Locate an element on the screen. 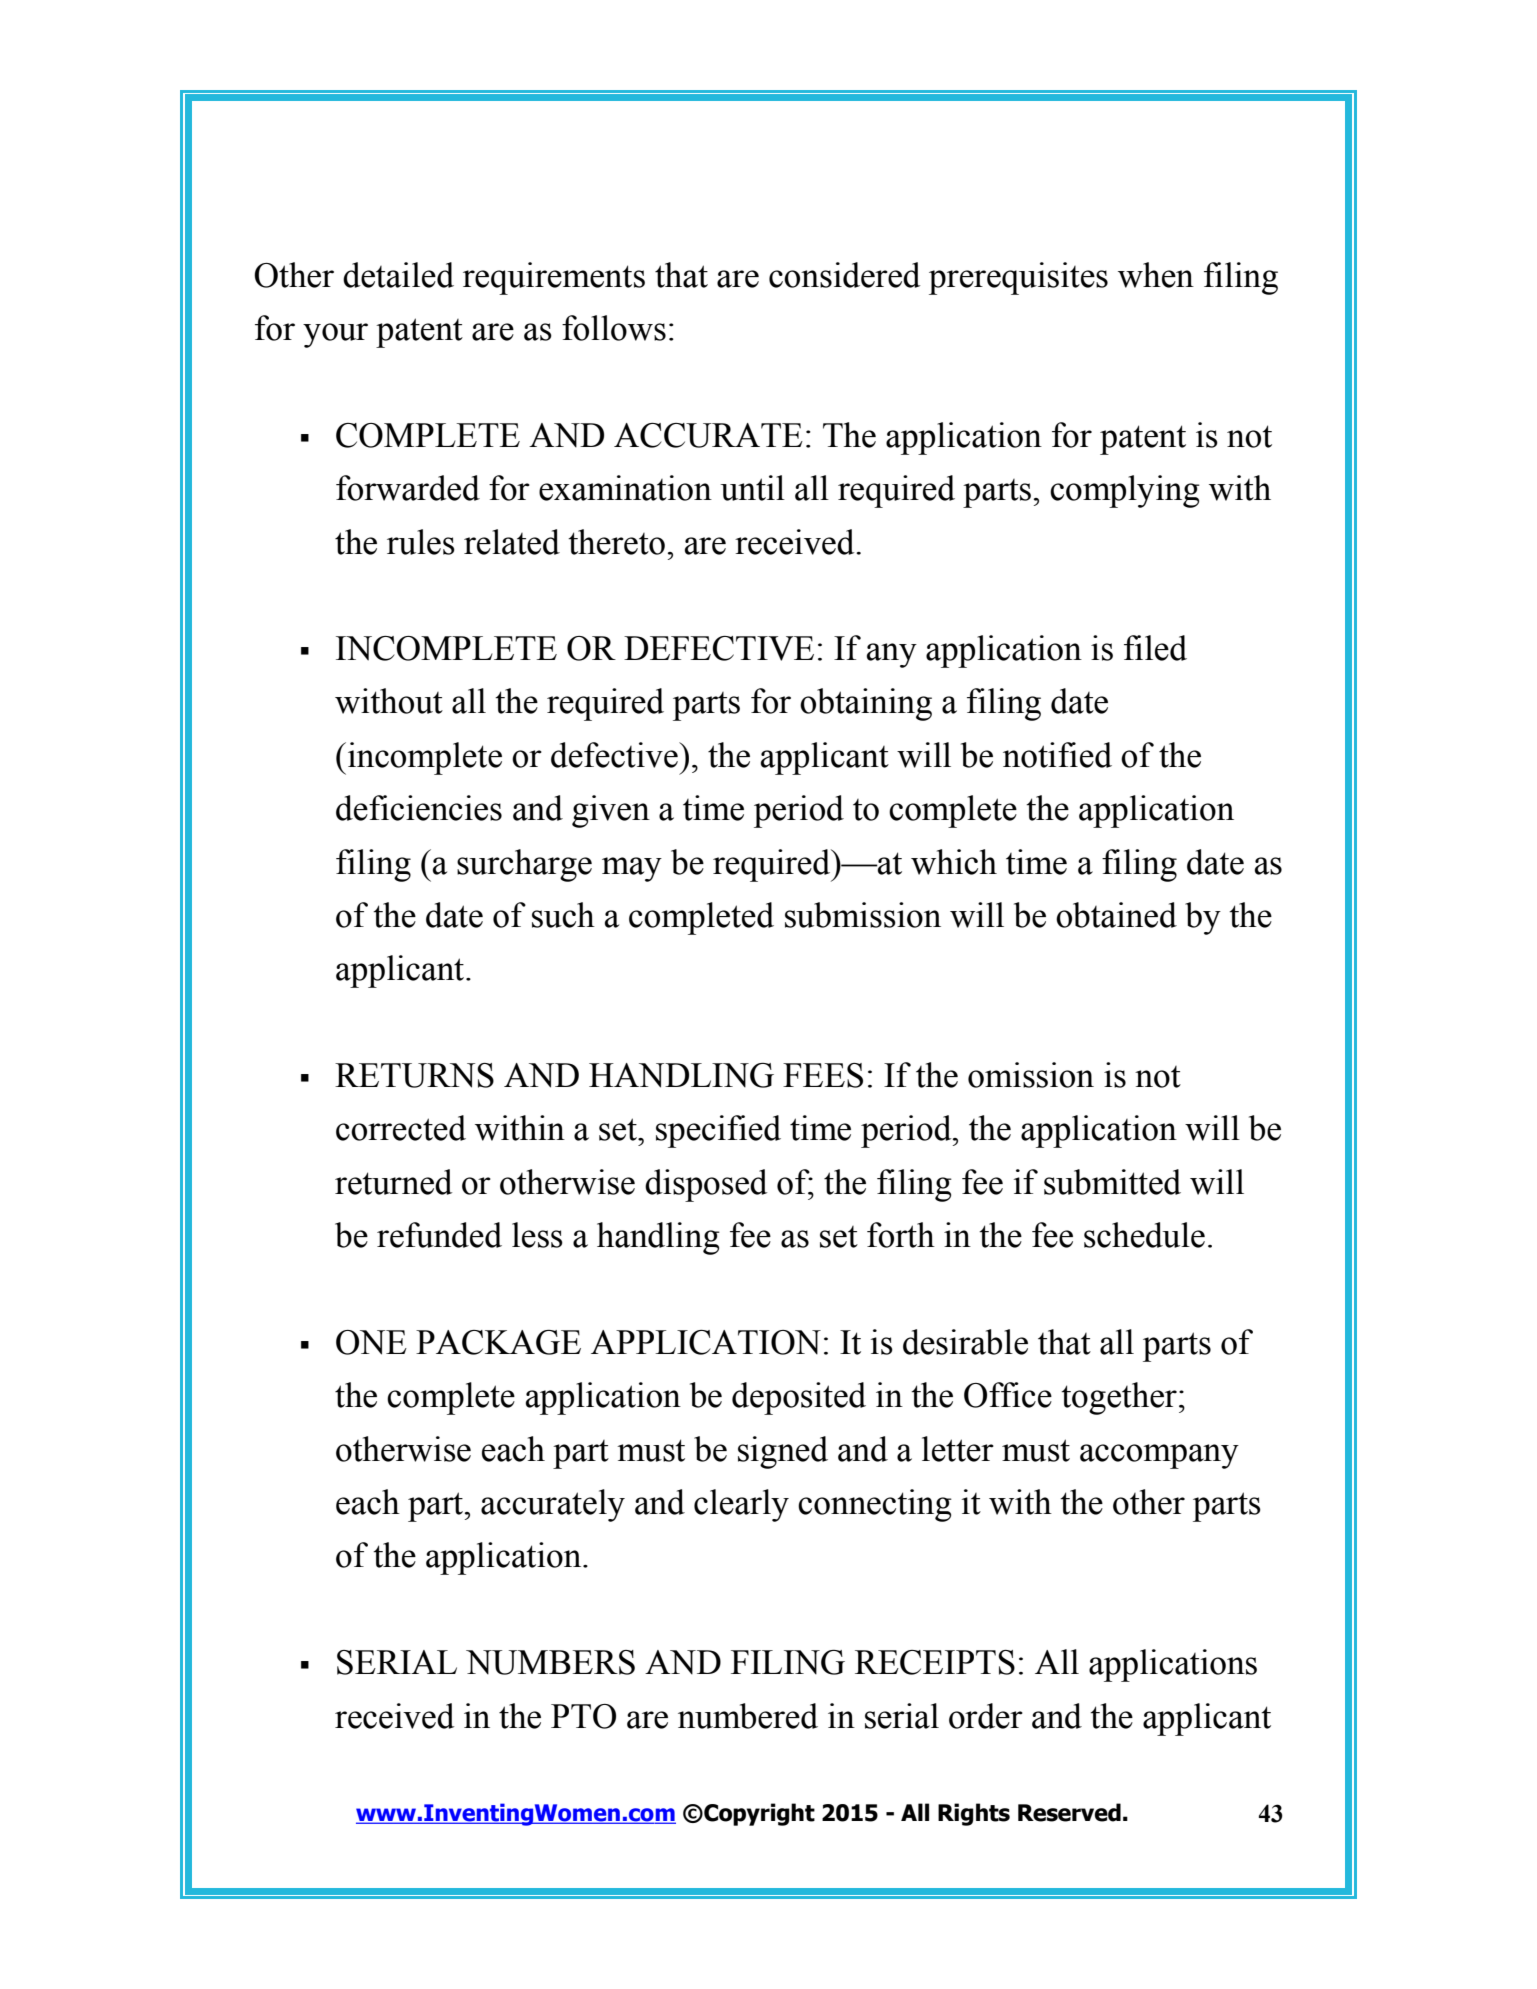  considered is located at coordinates (844, 275).
